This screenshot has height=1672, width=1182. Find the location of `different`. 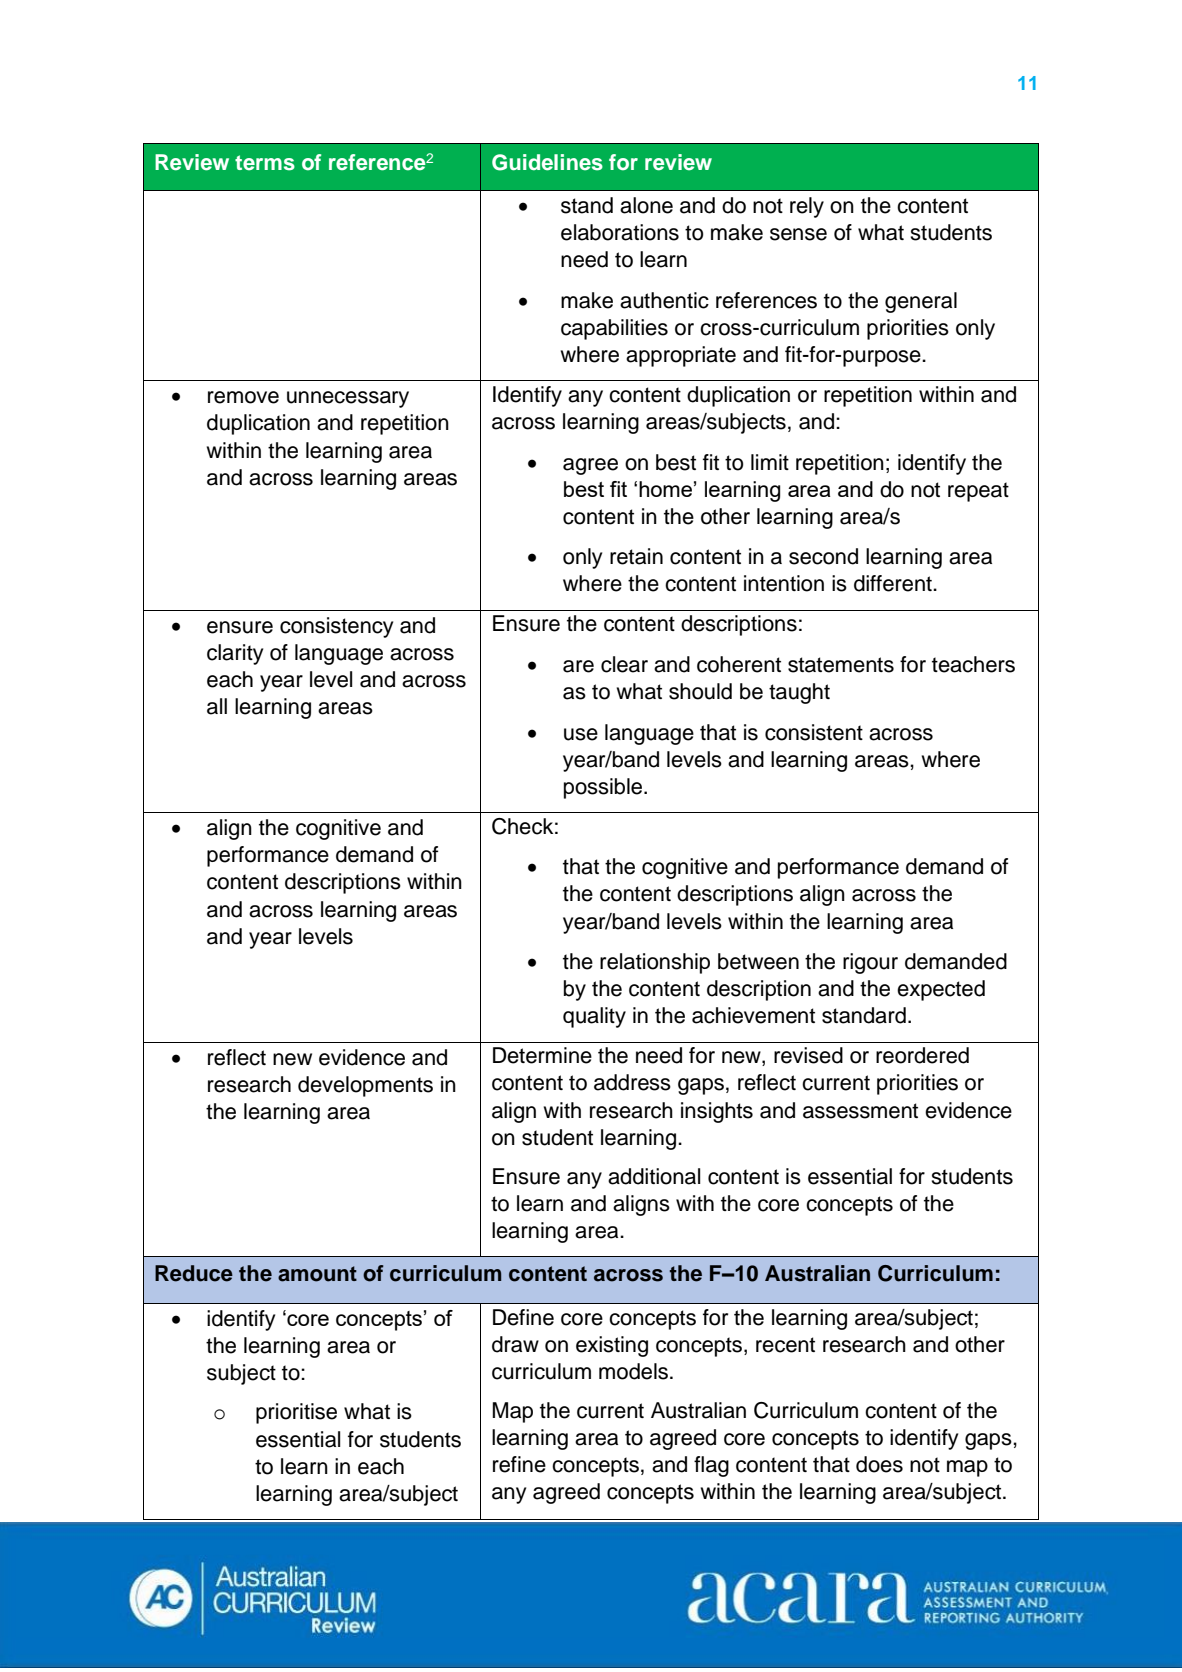

different is located at coordinates (894, 583).
